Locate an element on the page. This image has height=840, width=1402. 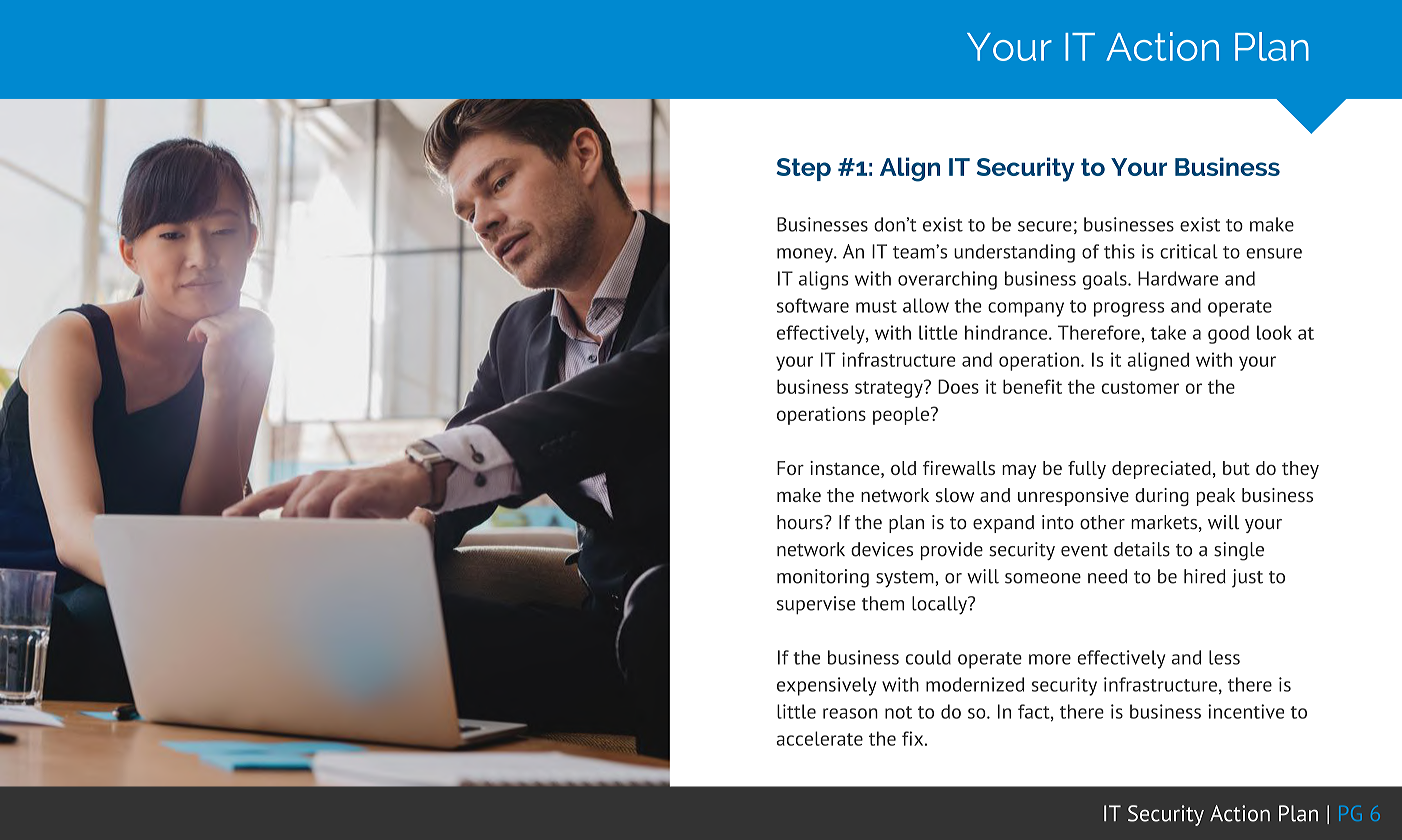
modernized is located at coordinates (975, 684).
